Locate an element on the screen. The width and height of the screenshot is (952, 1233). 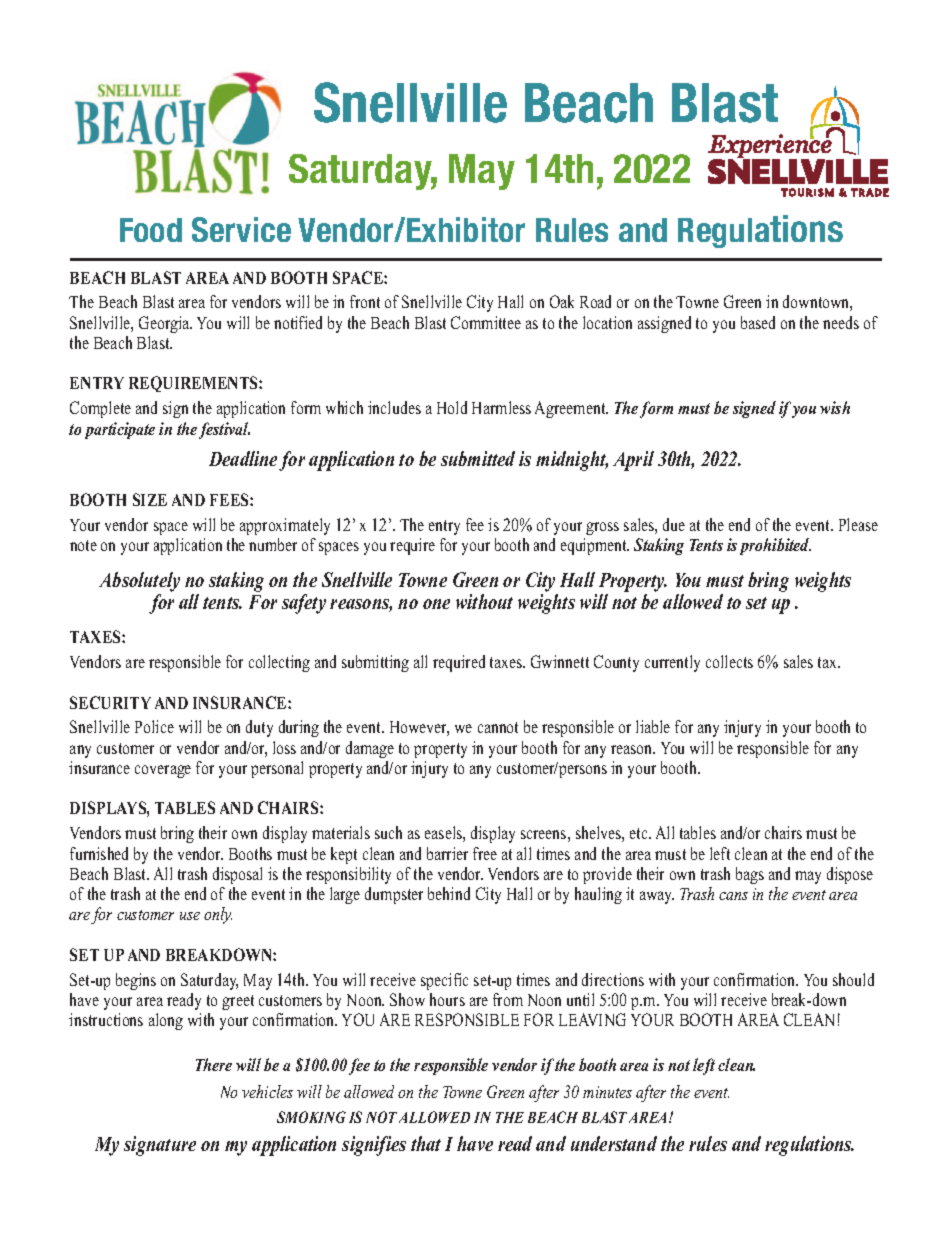
furnished is located at coordinates (99, 853).
